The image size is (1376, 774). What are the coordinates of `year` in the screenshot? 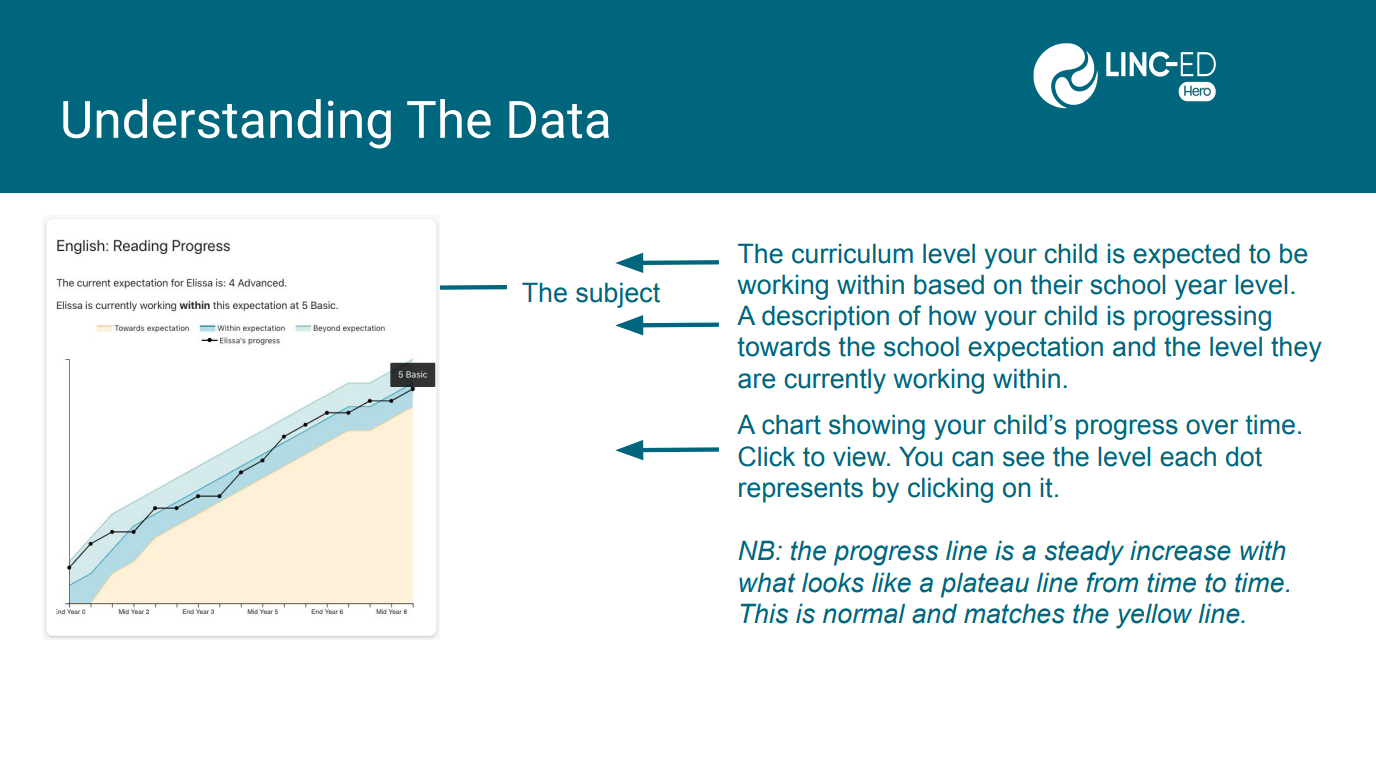 It's located at (1201, 289).
